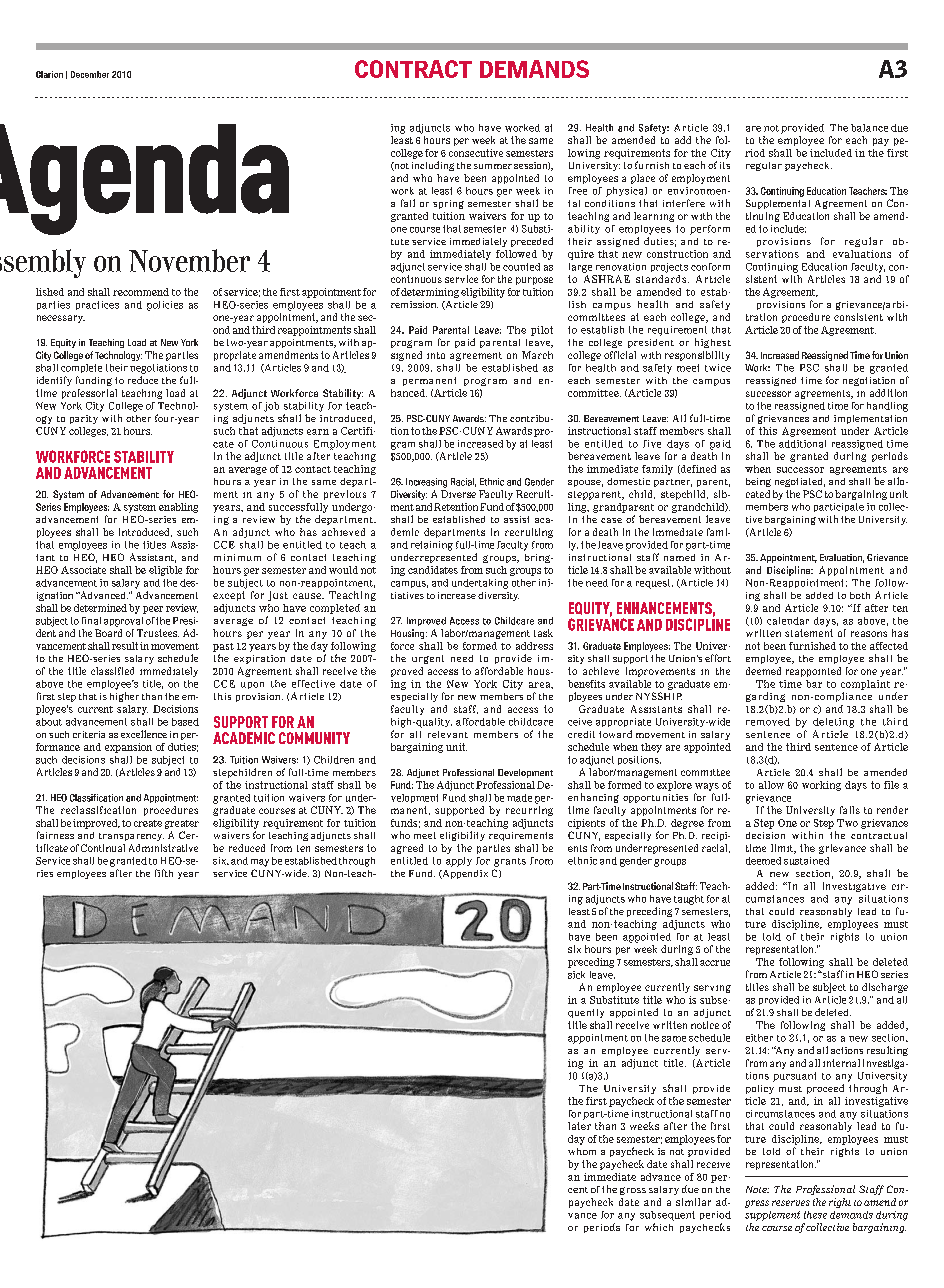 The width and height of the page is (944, 1288). Describe the element at coordinates (582, 1151) in the page. I see `whom` at that location.
